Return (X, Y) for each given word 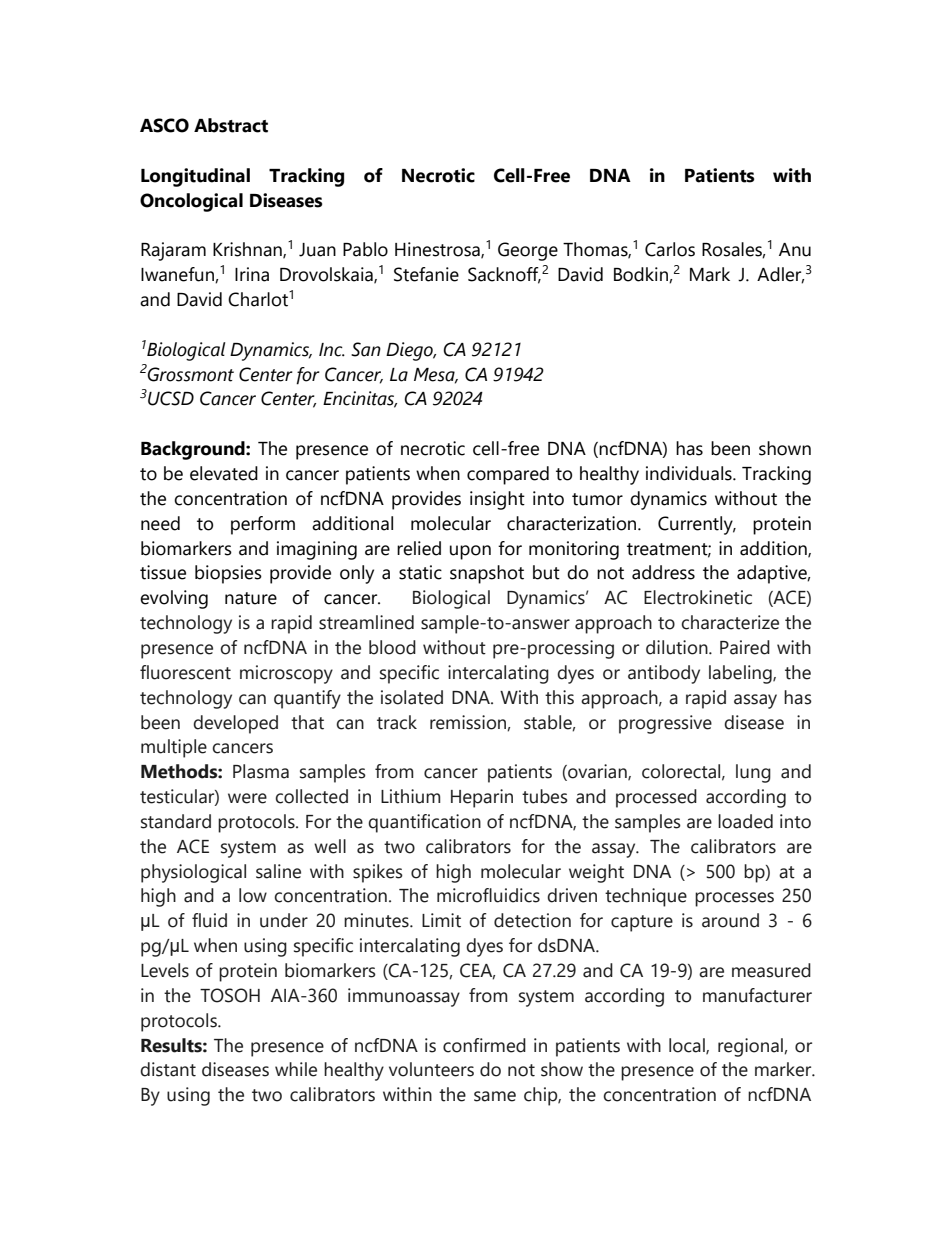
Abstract (231, 125)
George (528, 251)
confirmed (484, 1045)
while (296, 1069)
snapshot (487, 574)
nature (251, 598)
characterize (730, 622)
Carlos (670, 249)
